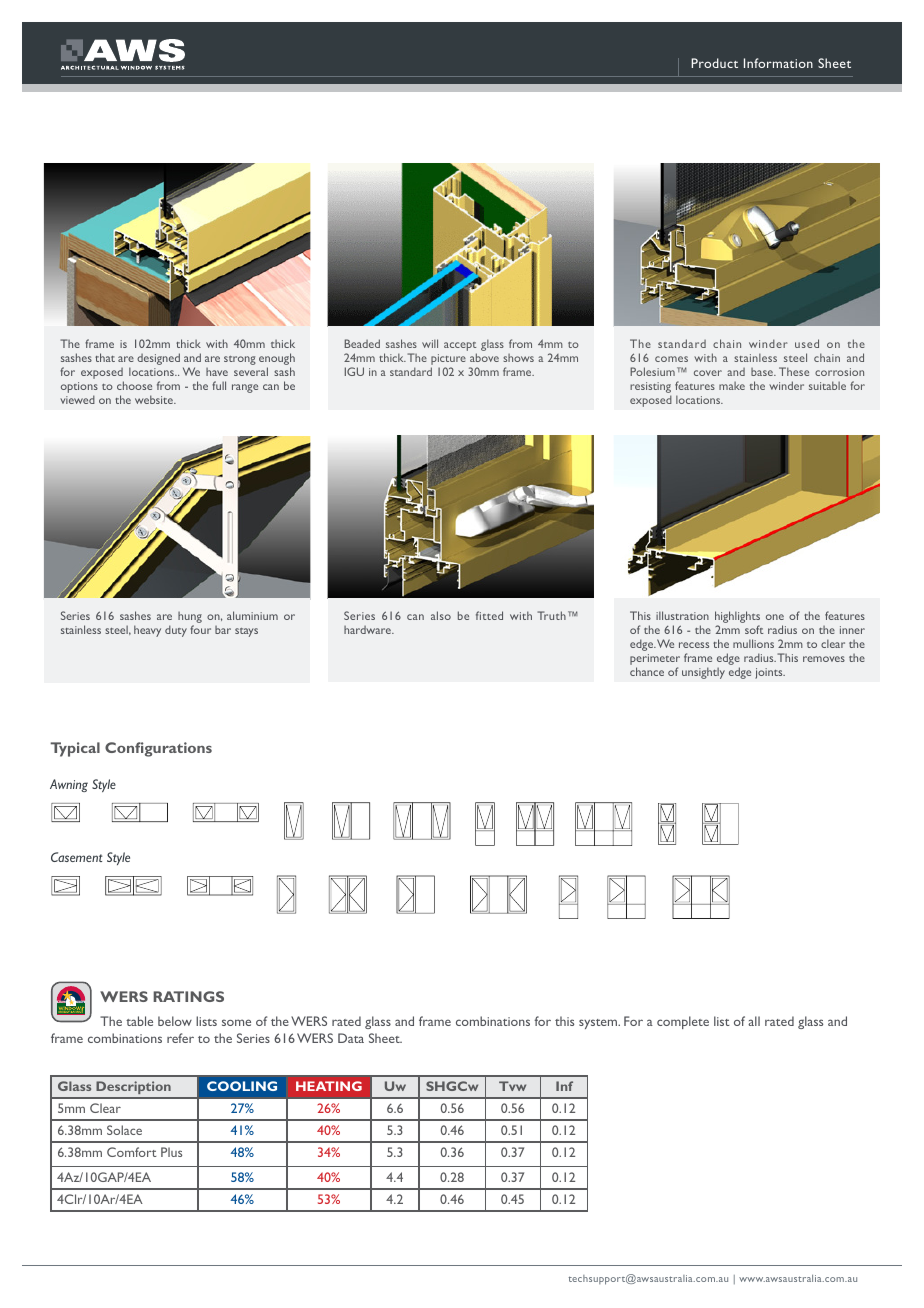 The height and width of the document is (1308, 924). Describe the element at coordinates (158, 359) in the document. I see `designed` at that location.
